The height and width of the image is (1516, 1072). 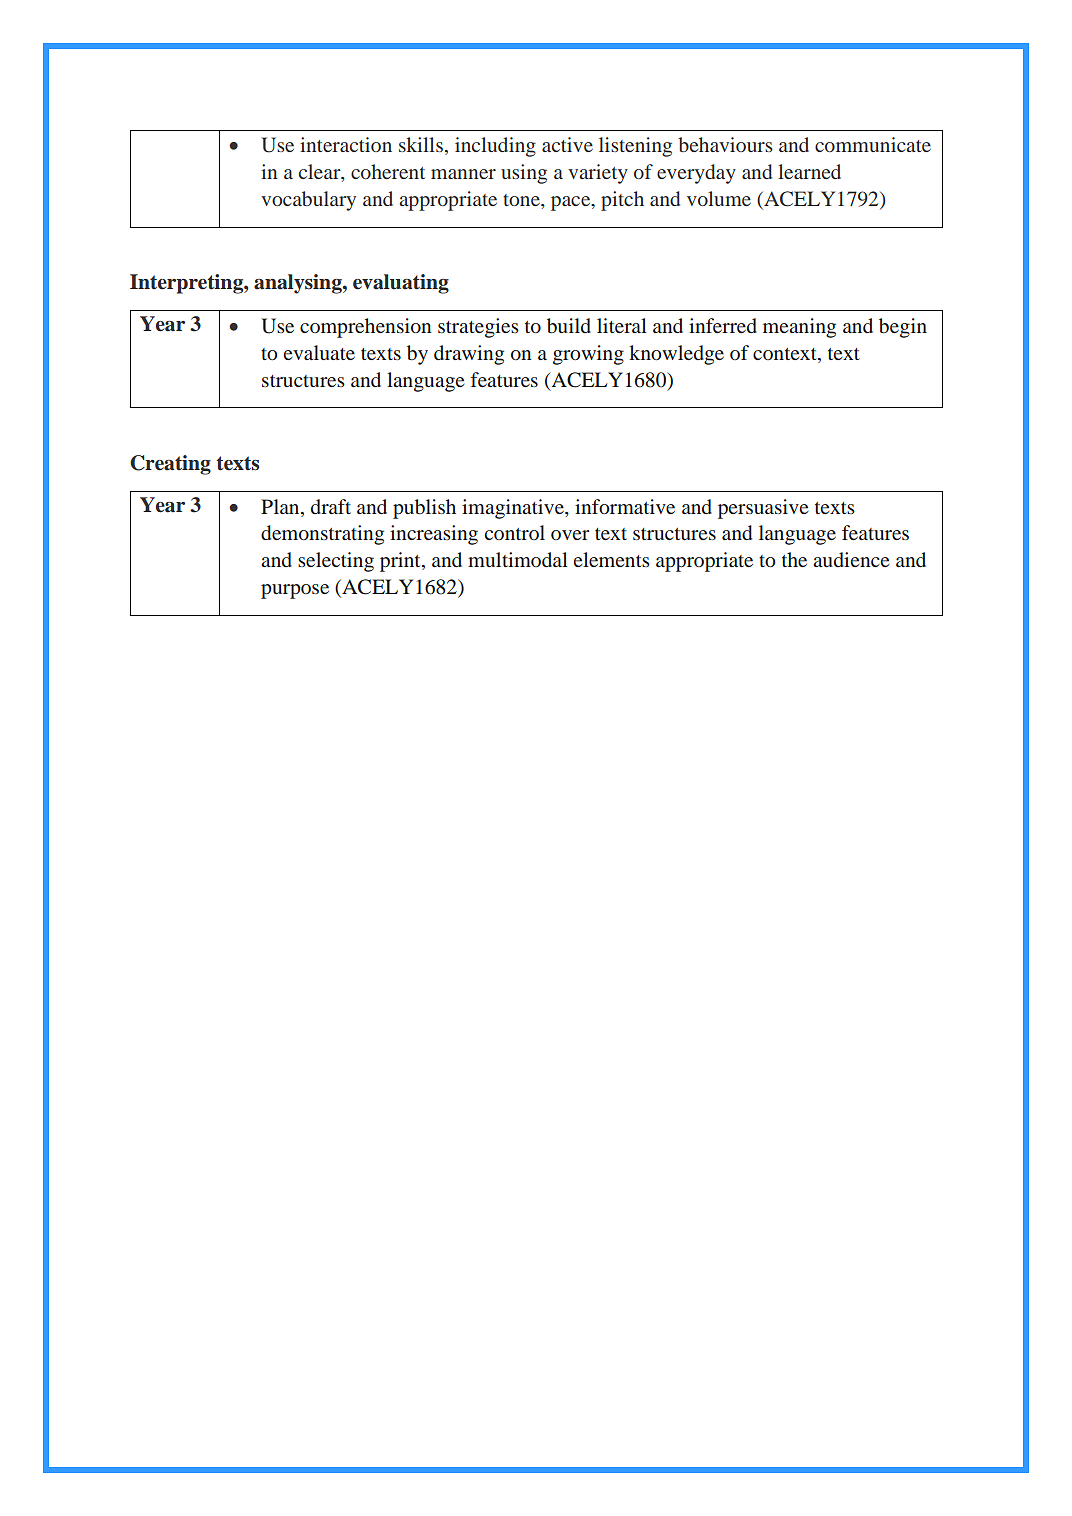 What do you see at coordinates (799, 328) in the image?
I see `meaning` at bounding box center [799, 328].
